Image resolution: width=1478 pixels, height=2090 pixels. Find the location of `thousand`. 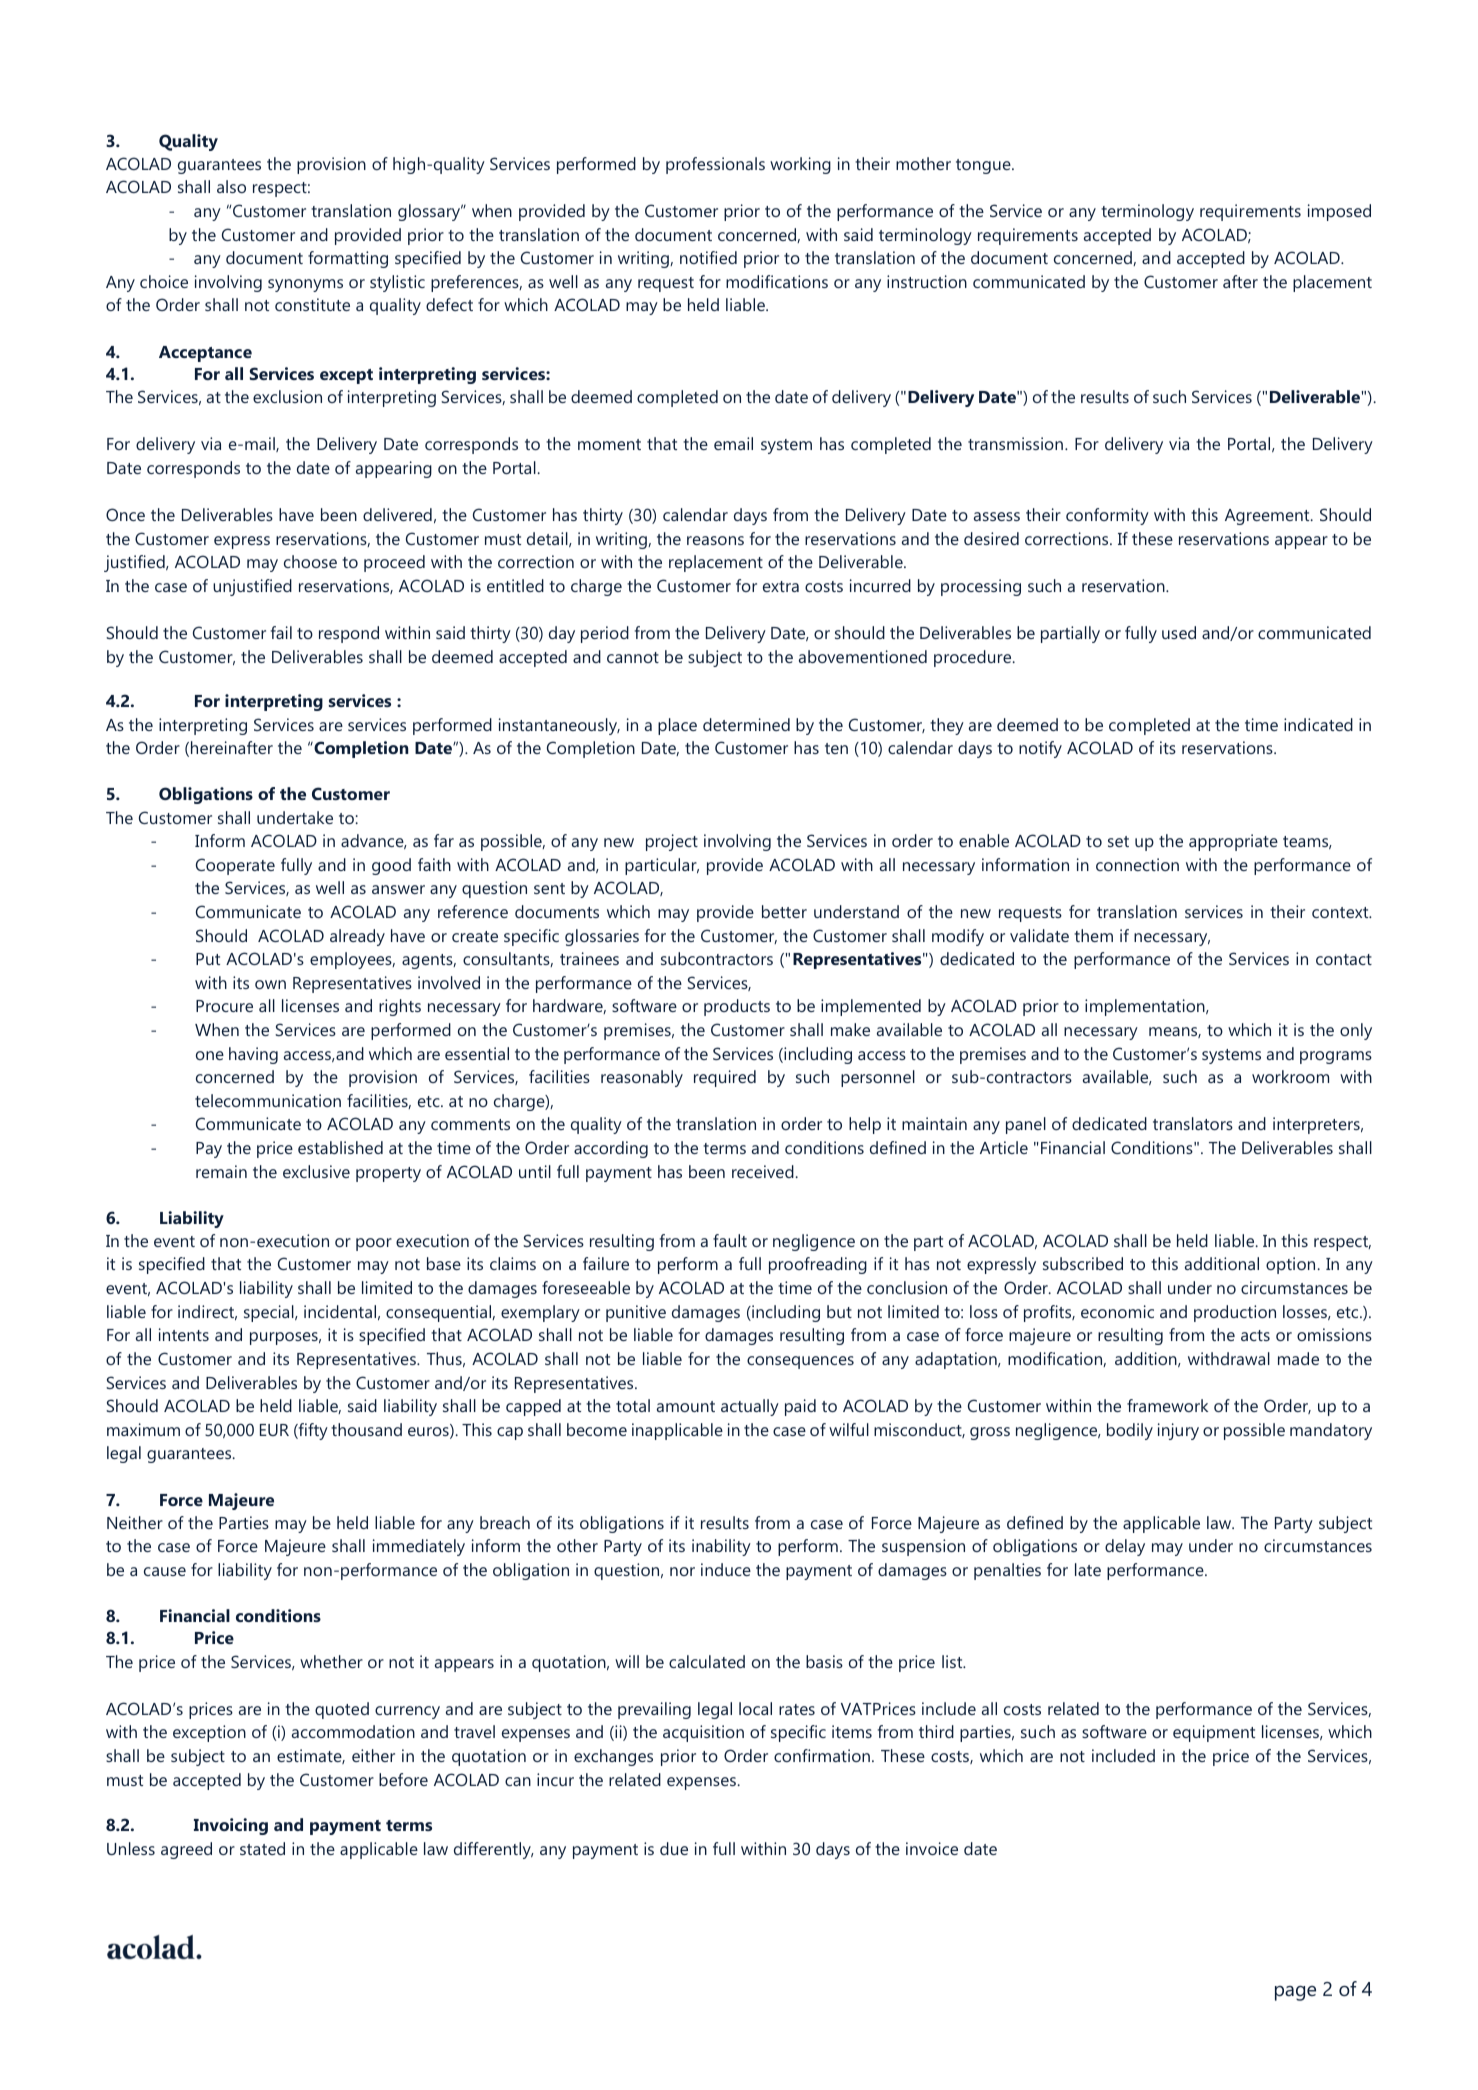

thousand is located at coordinates (366, 1429).
